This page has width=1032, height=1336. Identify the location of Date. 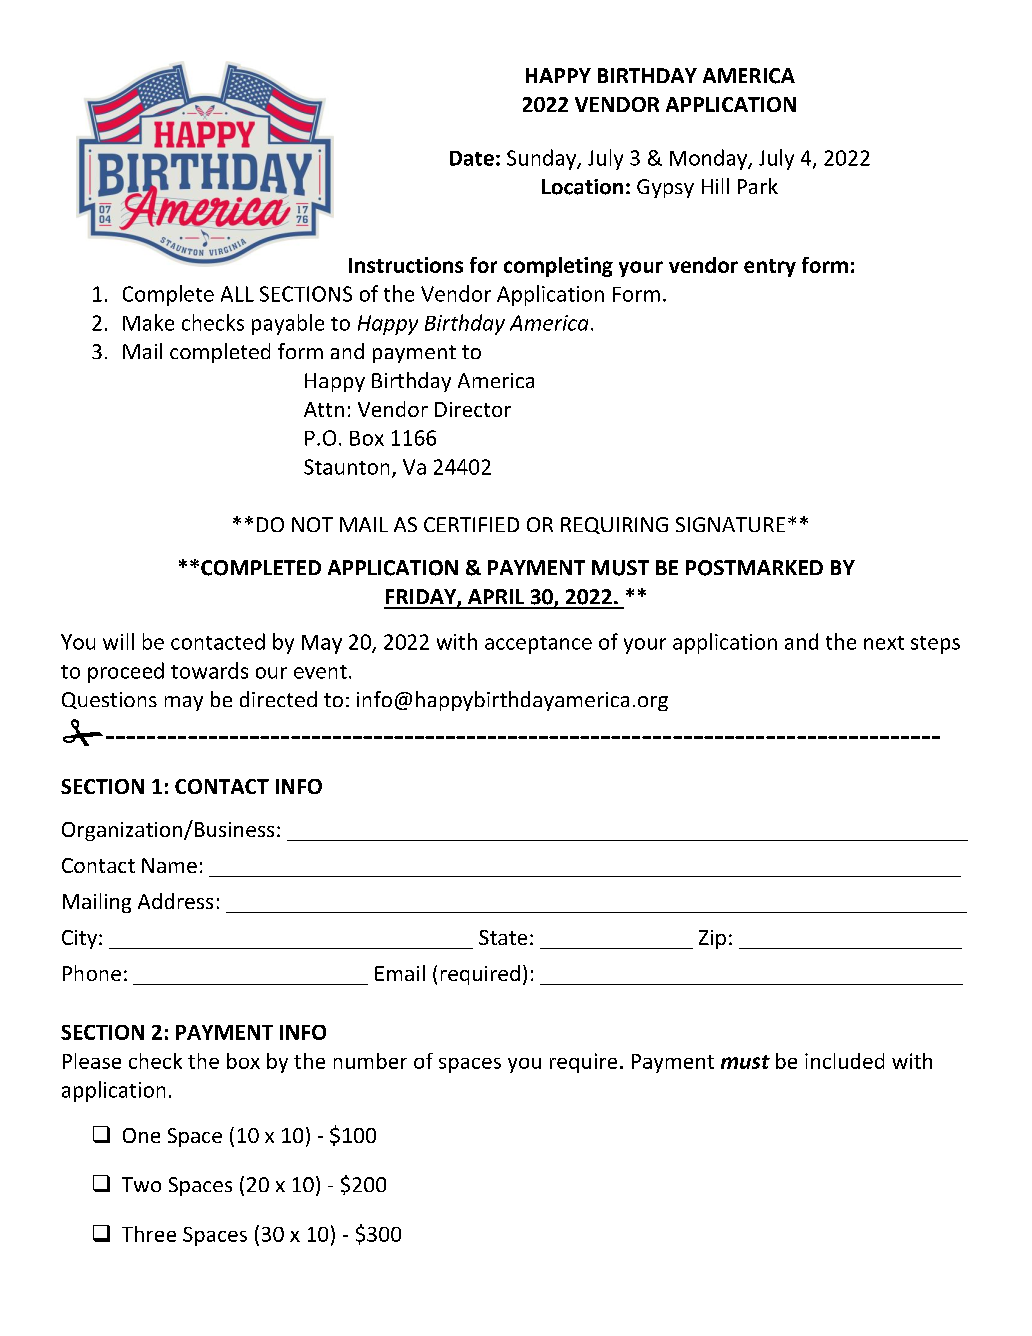
(472, 158).
